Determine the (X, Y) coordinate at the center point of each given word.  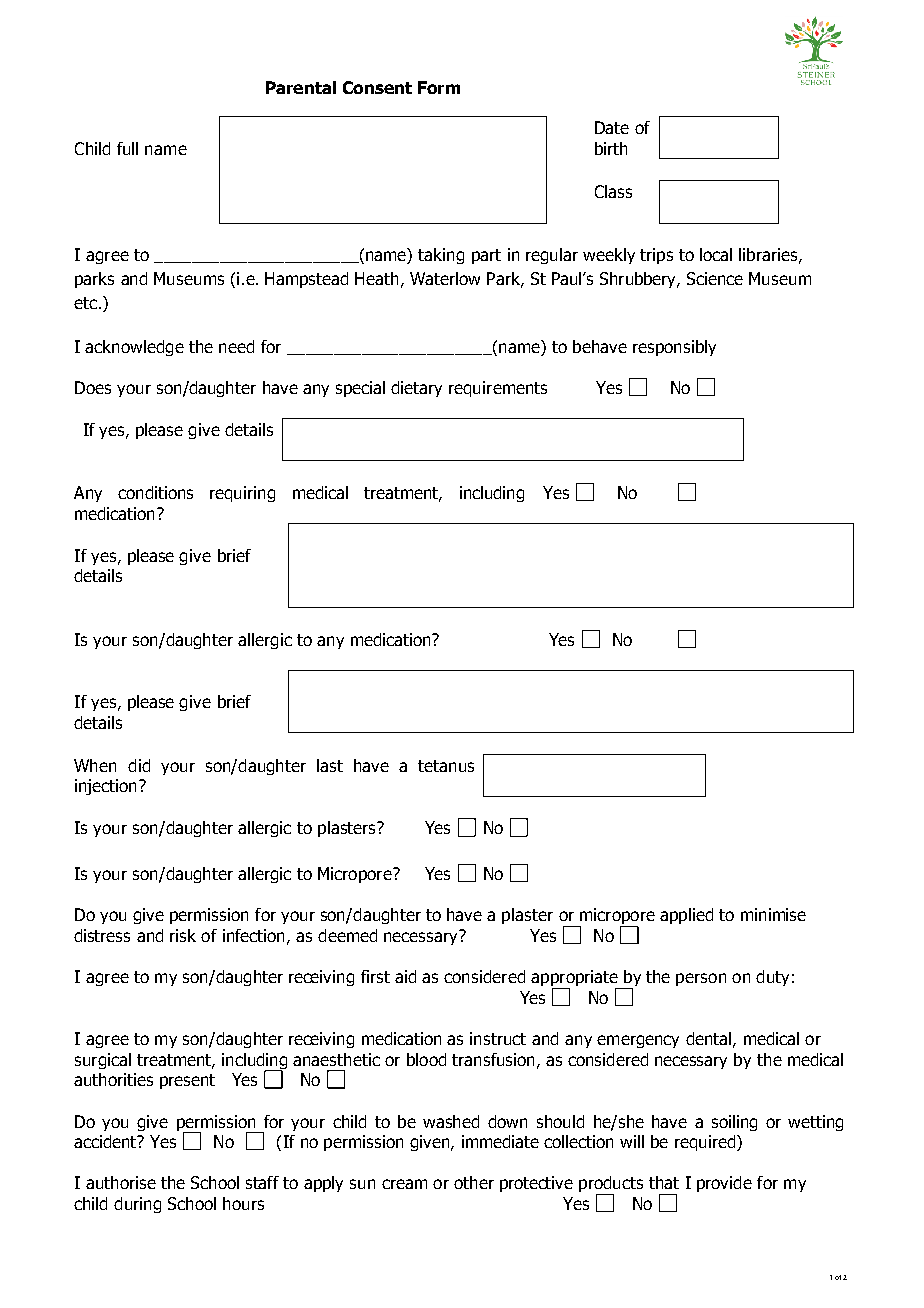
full (127, 148)
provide (724, 1184)
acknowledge (134, 348)
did (139, 765)
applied (686, 916)
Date (612, 127)
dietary (416, 389)
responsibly (674, 348)
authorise (121, 1182)
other (474, 1182)
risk (183, 935)
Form (439, 87)
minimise (773, 914)
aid (405, 976)
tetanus (446, 766)
